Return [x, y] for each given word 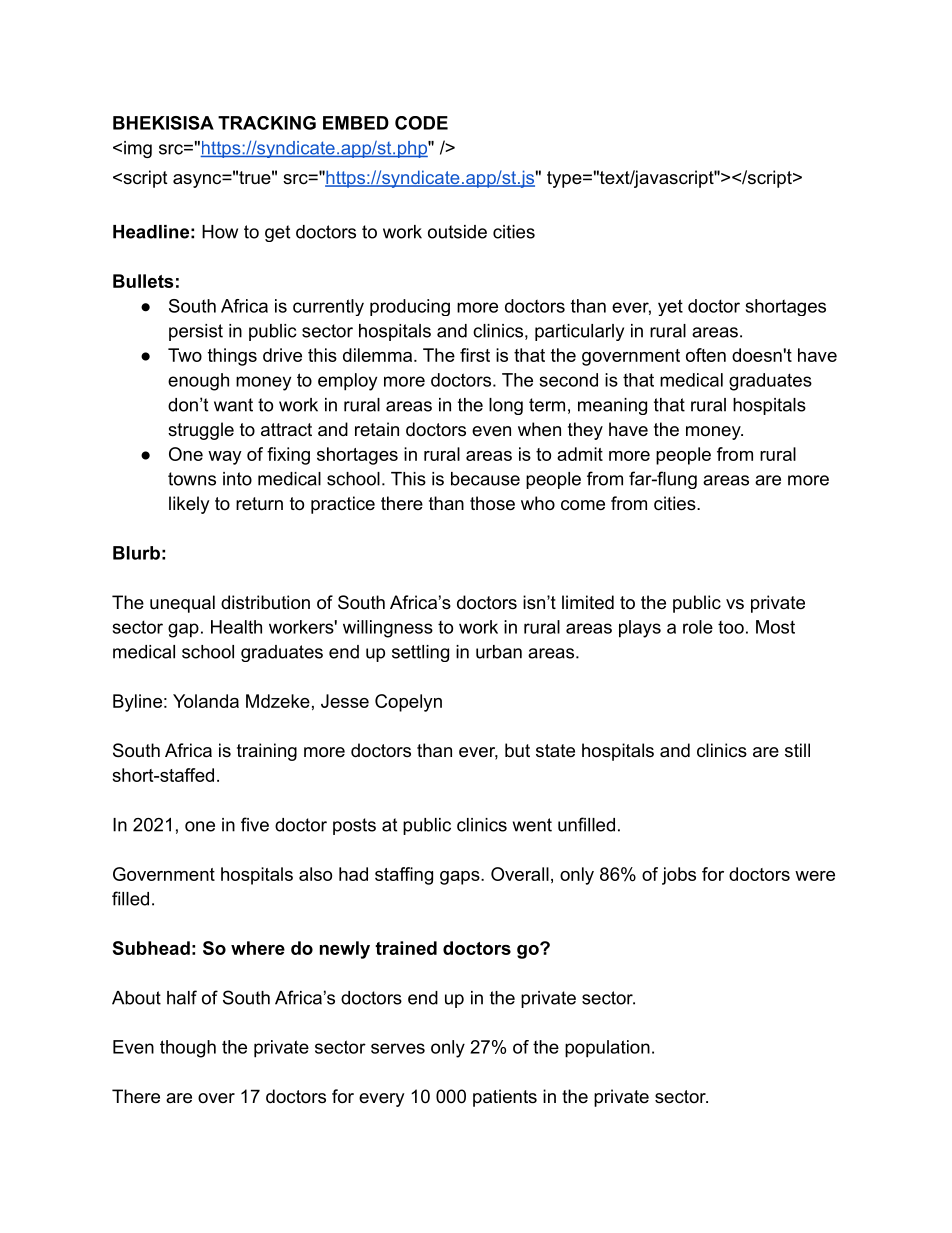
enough [198, 382]
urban [499, 652]
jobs [679, 876]
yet [670, 307]
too [731, 627]
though [188, 1049]
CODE [421, 123]
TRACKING [267, 123]
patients [505, 1098]
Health [236, 627]
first [475, 355]
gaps [461, 878]
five [255, 824]
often [706, 355]
